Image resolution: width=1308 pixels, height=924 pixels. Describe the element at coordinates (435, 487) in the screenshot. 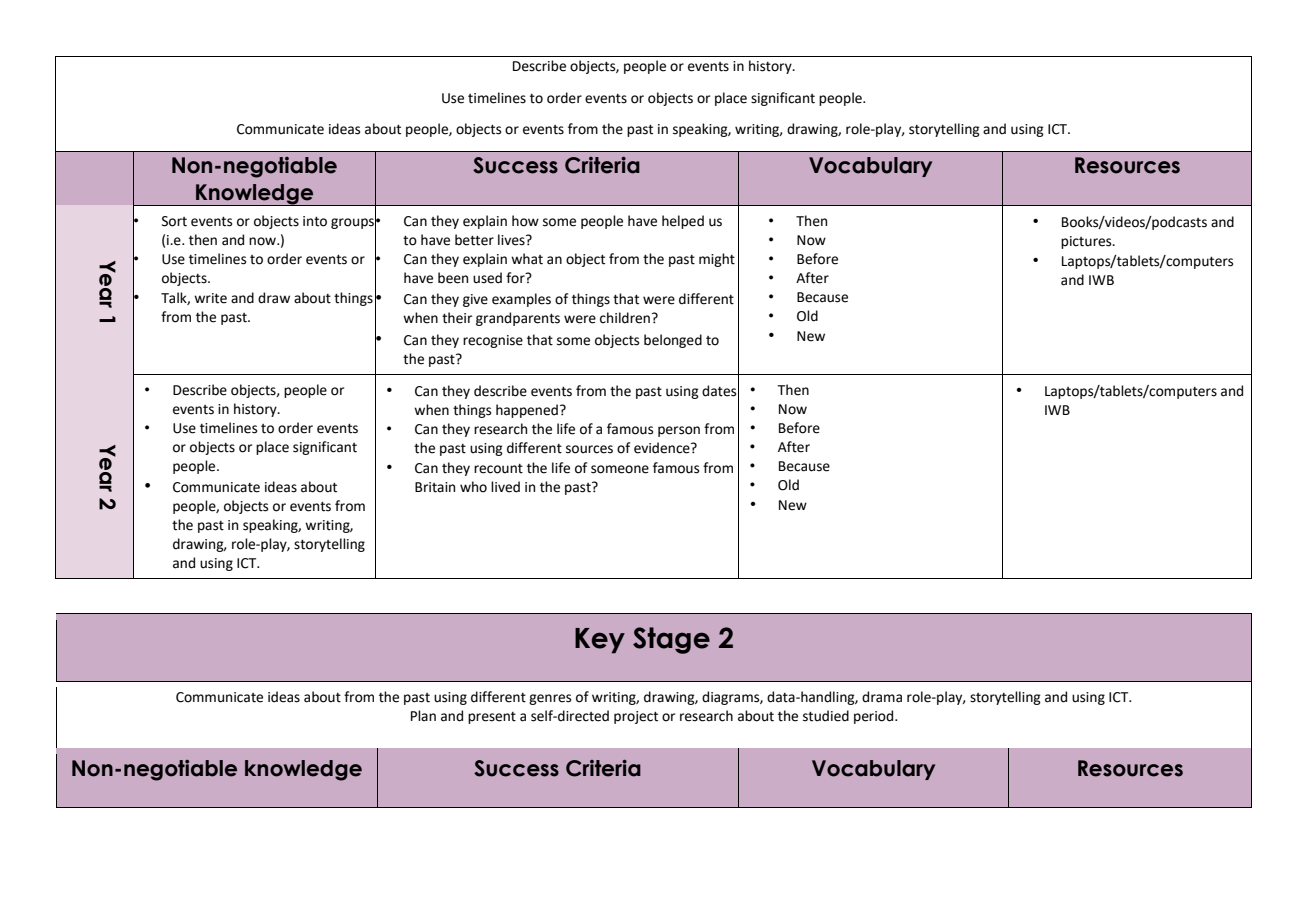

I see `Britain` at that location.
